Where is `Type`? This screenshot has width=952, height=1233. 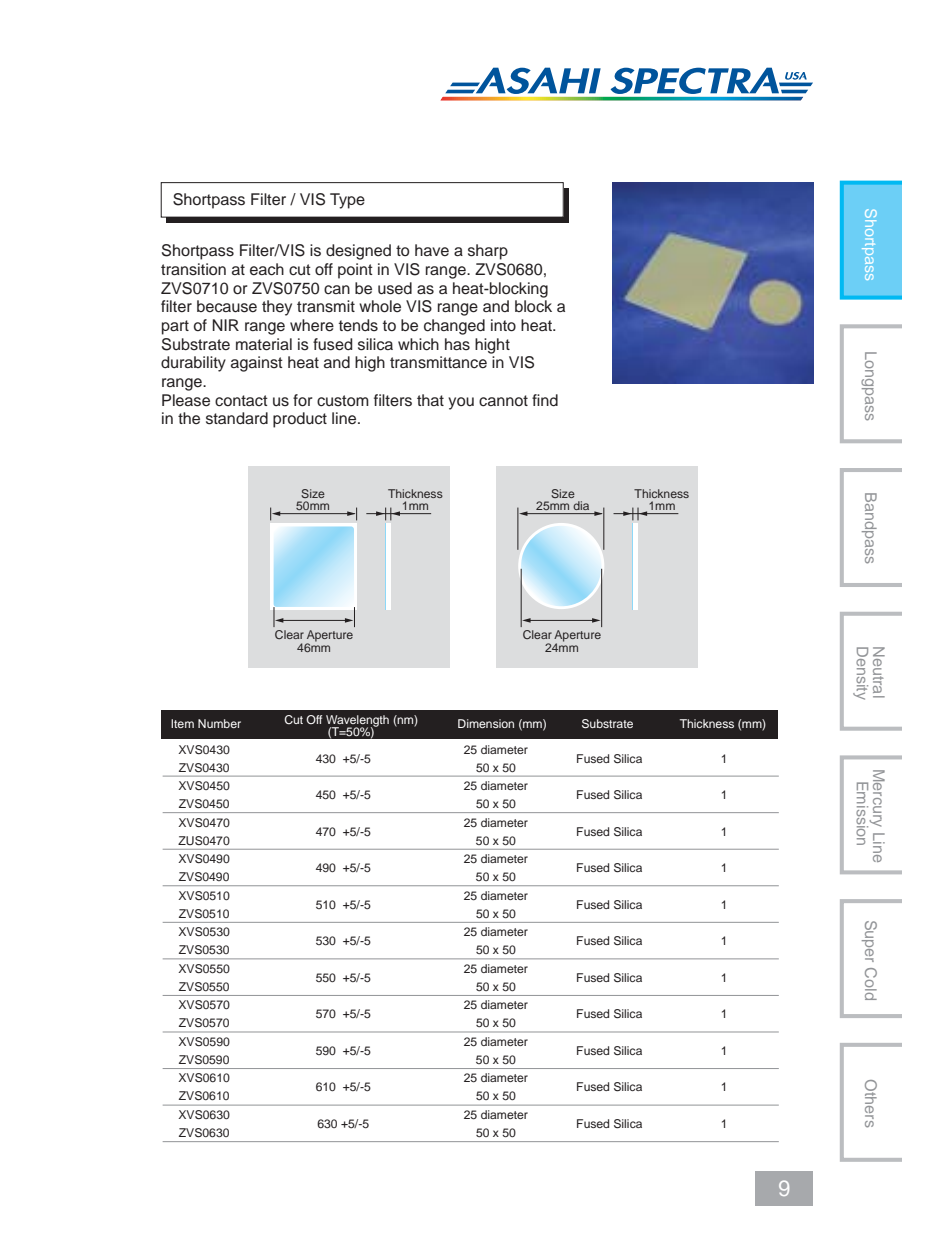
Type is located at coordinates (347, 201).
